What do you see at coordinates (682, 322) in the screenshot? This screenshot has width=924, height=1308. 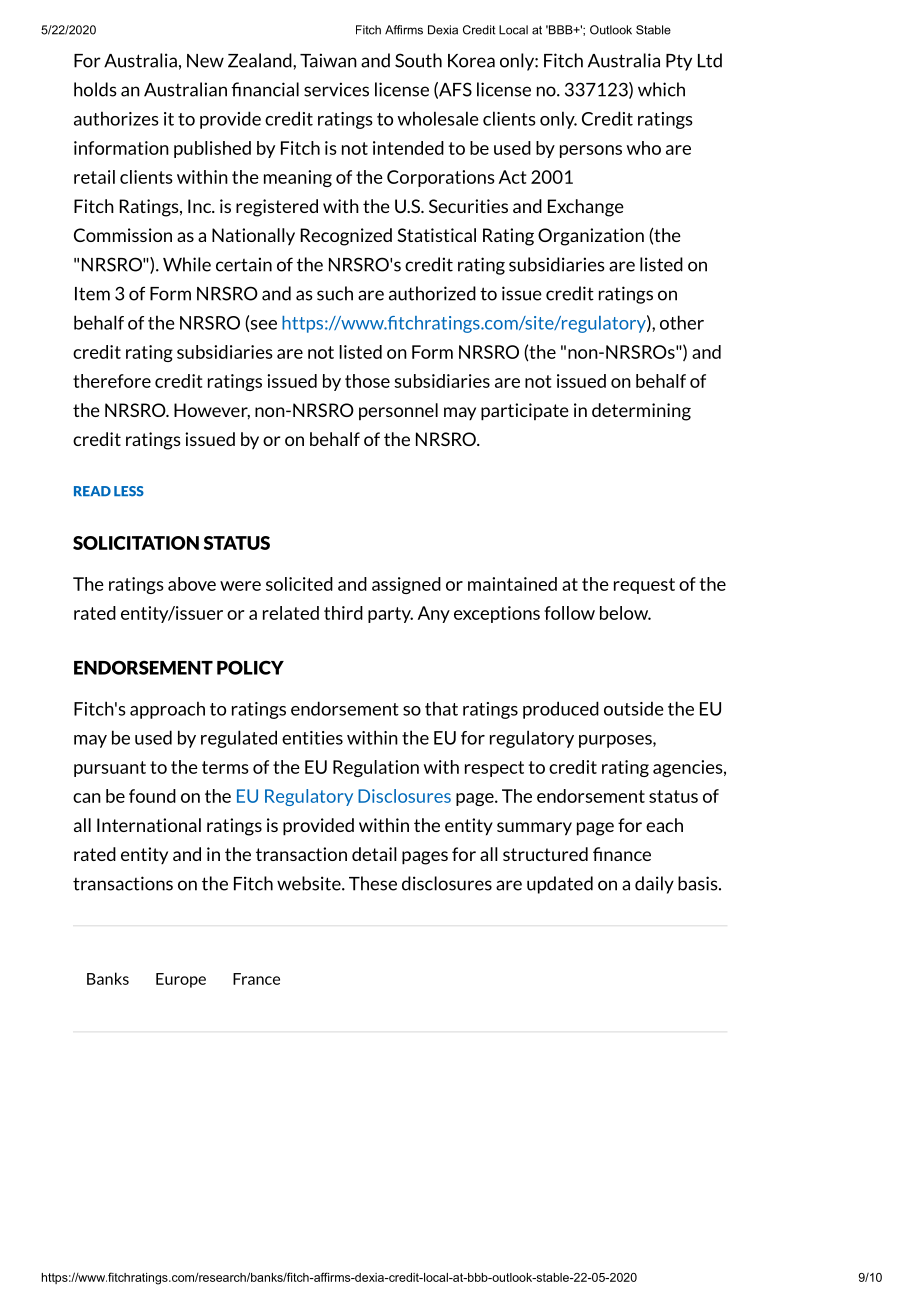 I see `other` at bounding box center [682, 322].
